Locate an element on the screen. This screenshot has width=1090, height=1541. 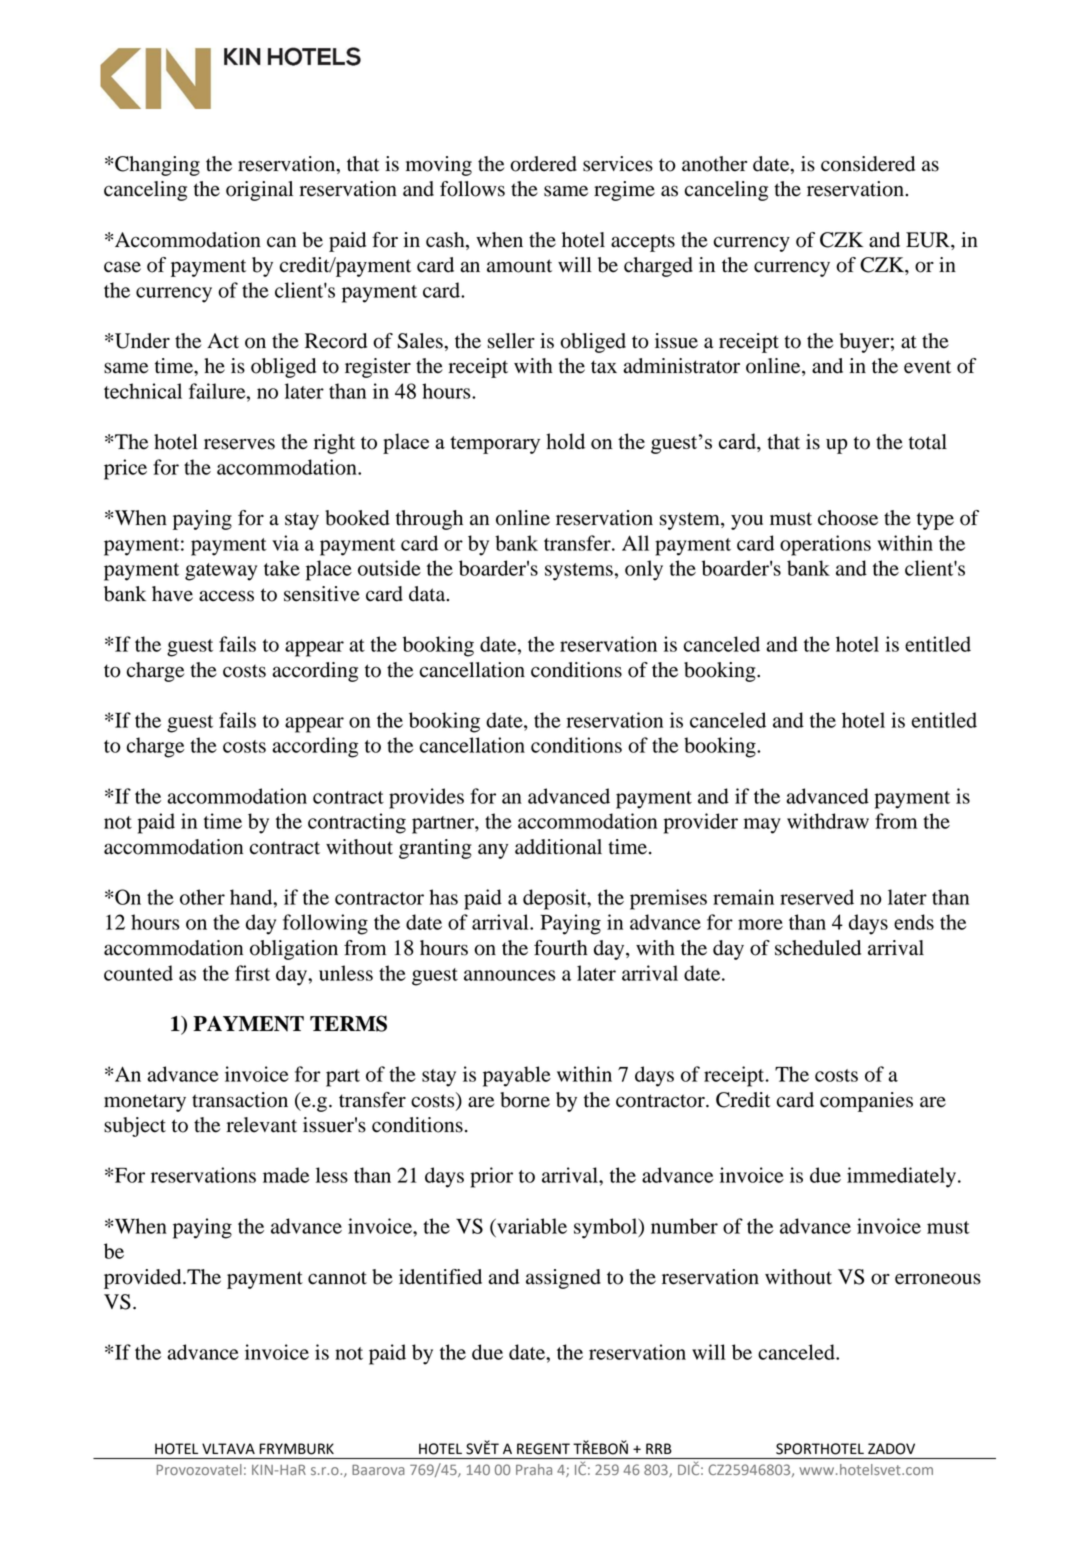
following is located at coordinates (325, 924).
